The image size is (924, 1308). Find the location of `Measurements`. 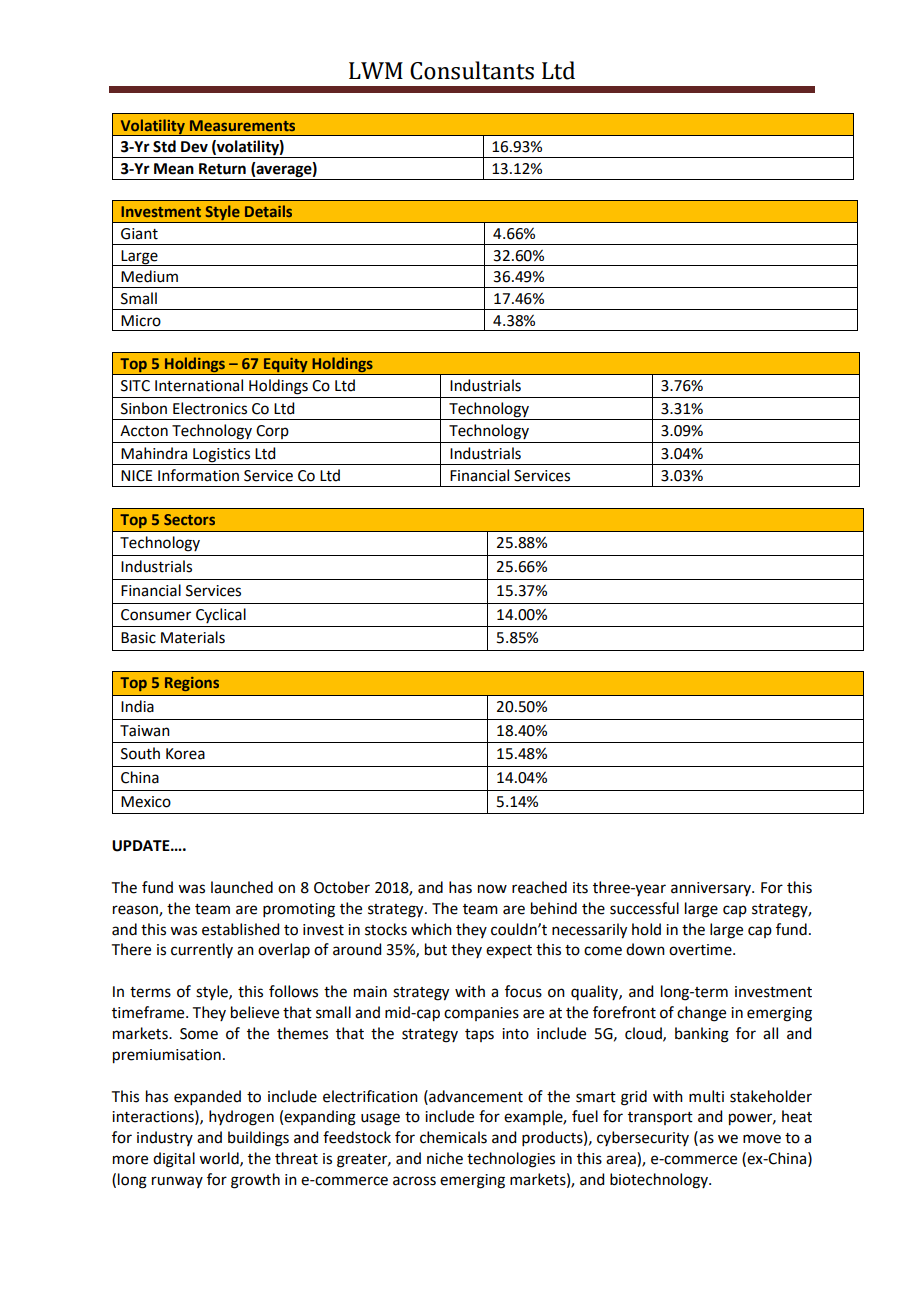

Measurements is located at coordinates (242, 125).
